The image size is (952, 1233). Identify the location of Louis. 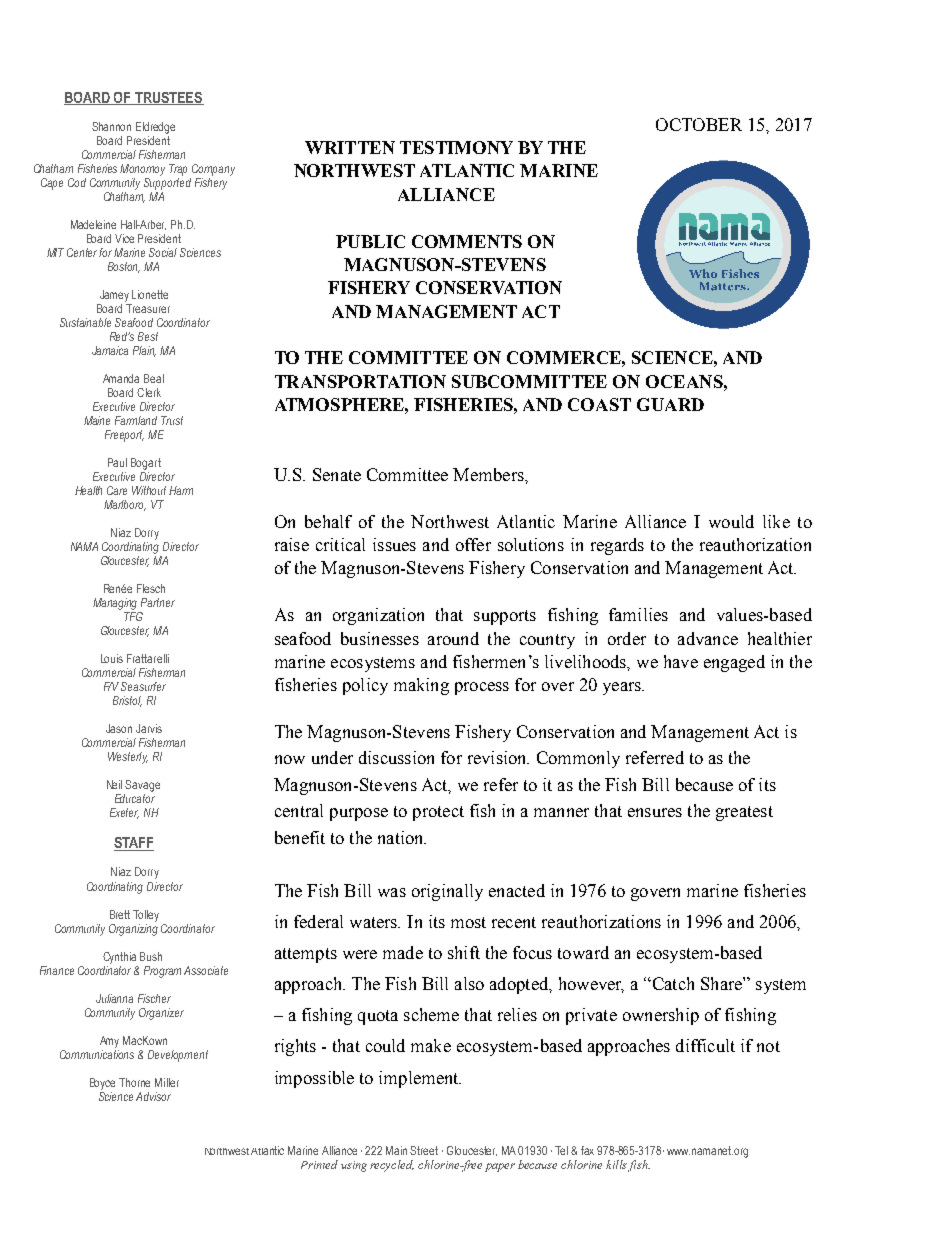
(112, 658).
